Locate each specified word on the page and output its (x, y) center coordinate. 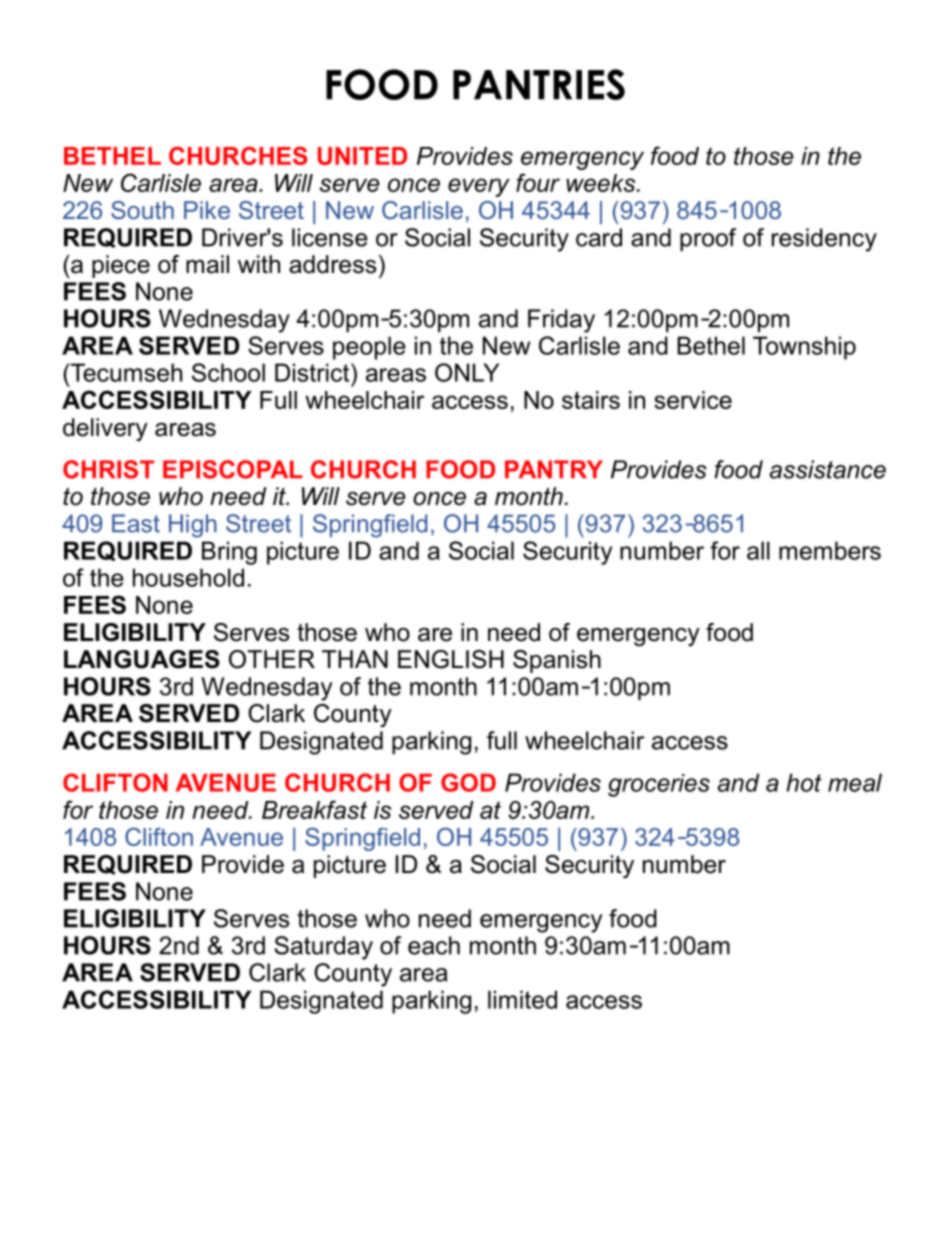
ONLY (467, 372)
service (693, 400)
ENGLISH (451, 659)
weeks (602, 183)
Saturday (323, 948)
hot (804, 782)
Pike (207, 210)
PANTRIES (539, 84)
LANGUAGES (142, 659)
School (228, 372)
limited (522, 999)
